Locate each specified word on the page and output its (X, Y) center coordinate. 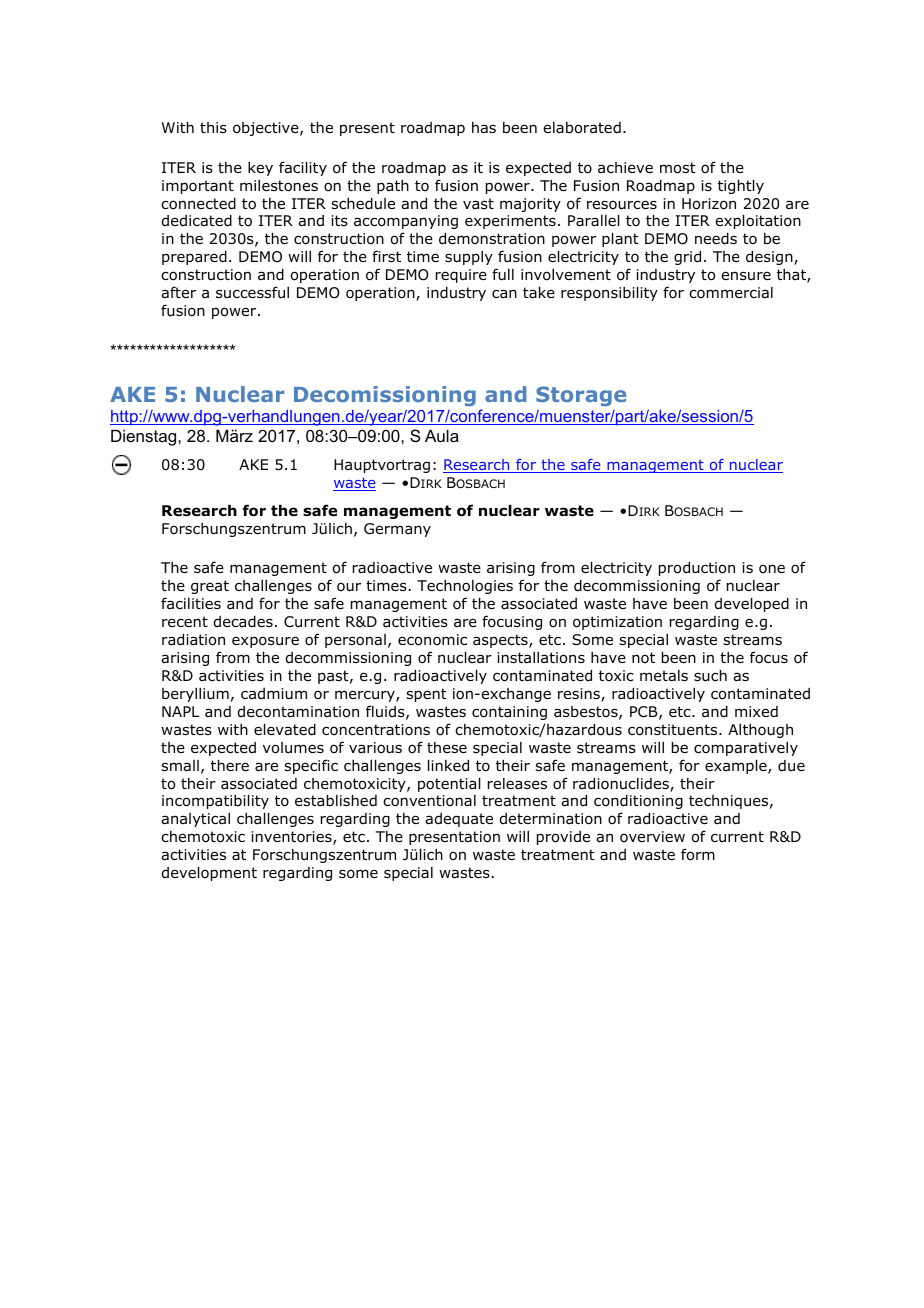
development (209, 874)
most (678, 168)
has (484, 128)
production (697, 569)
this (213, 127)
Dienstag (145, 437)
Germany (397, 530)
